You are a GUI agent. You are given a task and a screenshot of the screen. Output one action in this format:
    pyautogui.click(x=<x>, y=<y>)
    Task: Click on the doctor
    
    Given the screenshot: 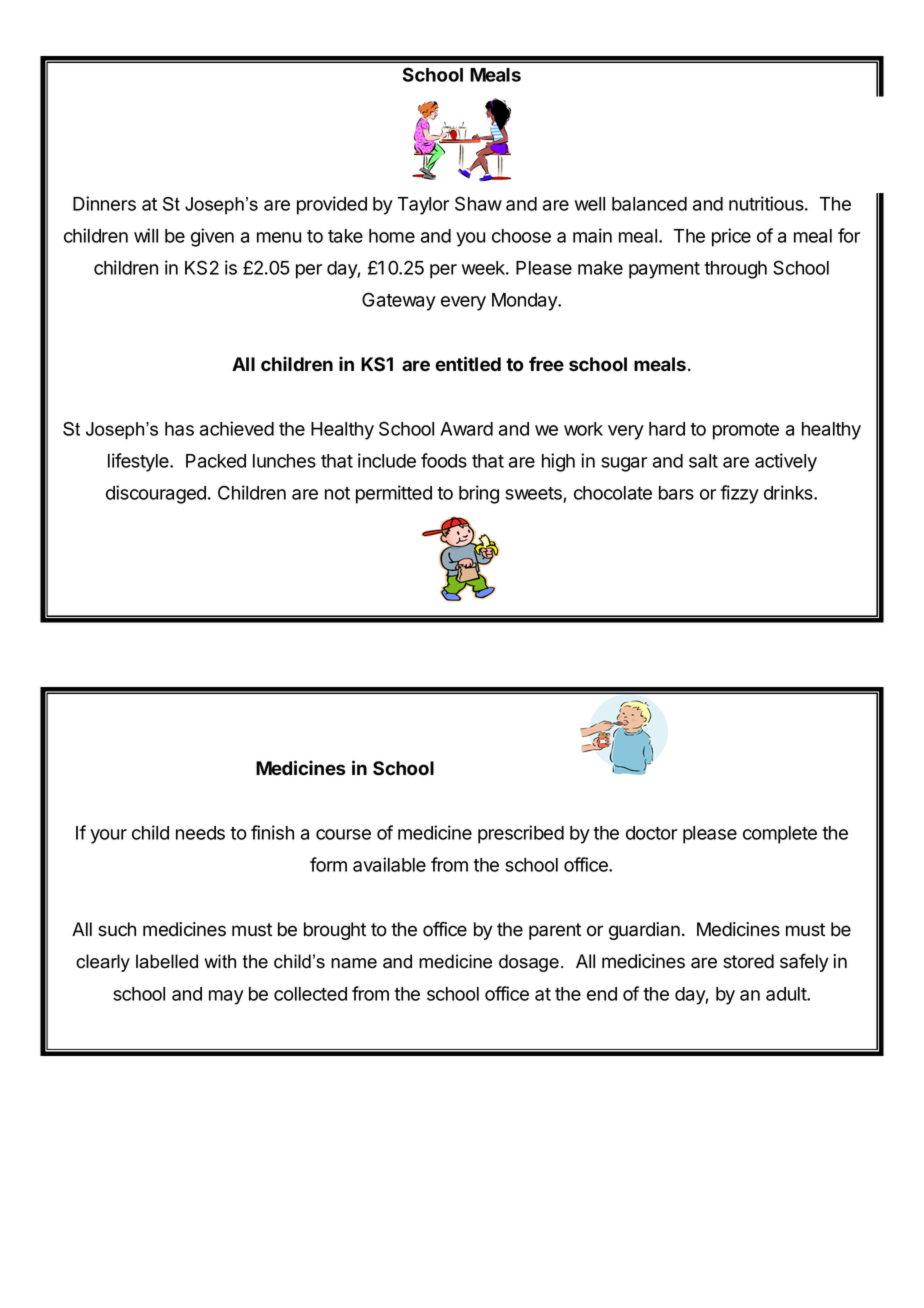 What is the action you would take?
    pyautogui.click(x=651, y=833)
